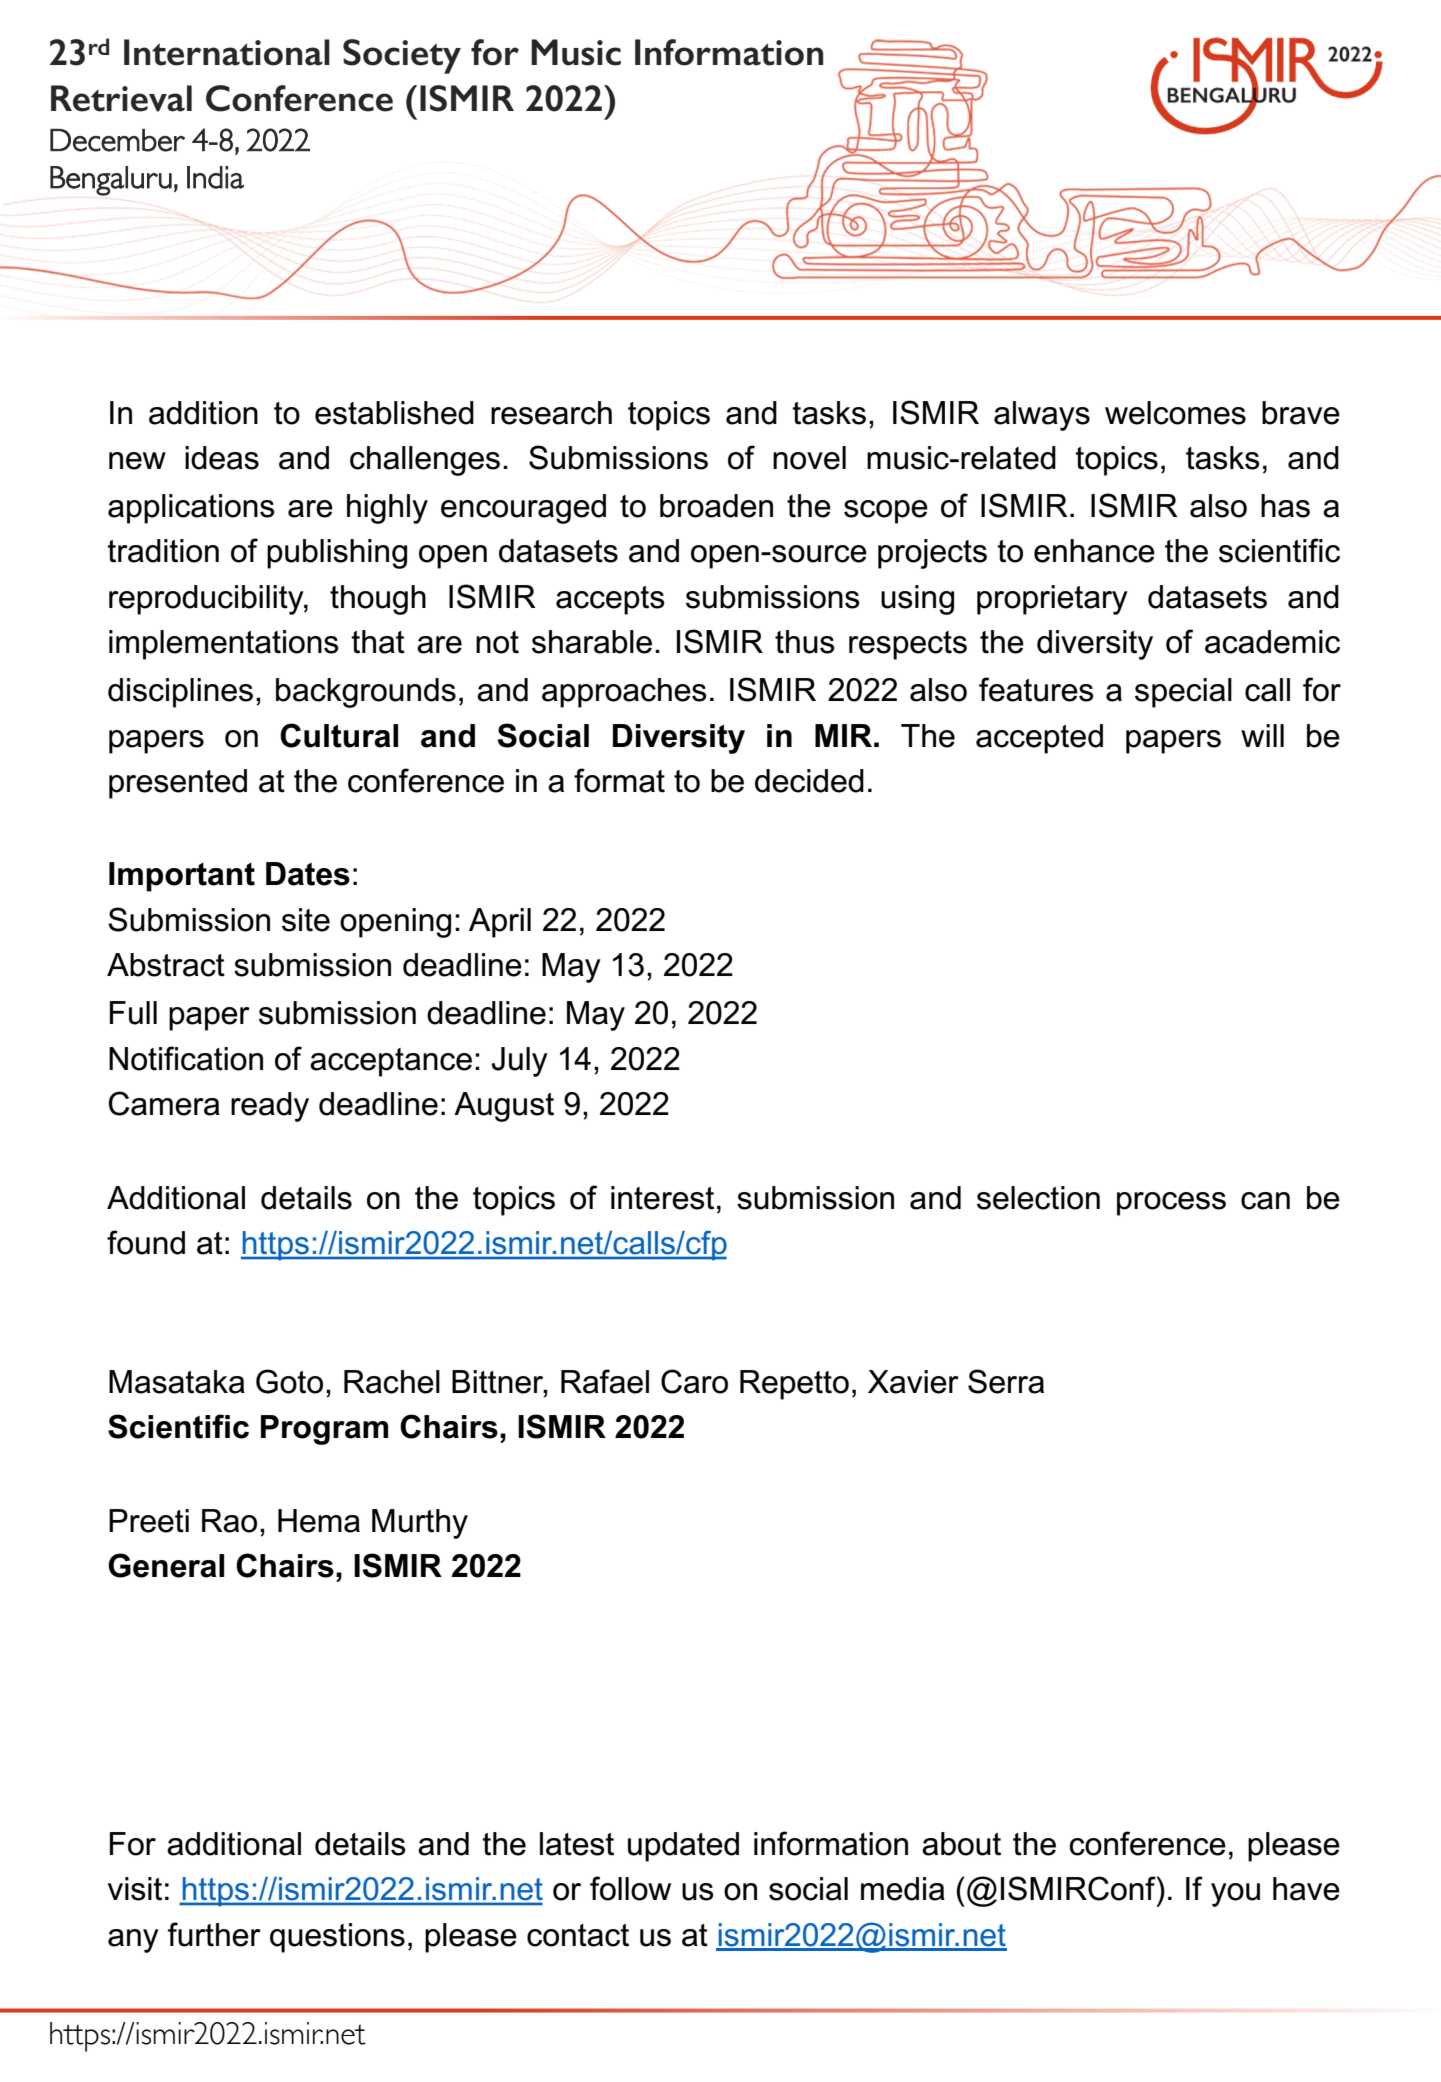 This screenshot has height=2082, width=1441. I want to click on International, so click(227, 52).
